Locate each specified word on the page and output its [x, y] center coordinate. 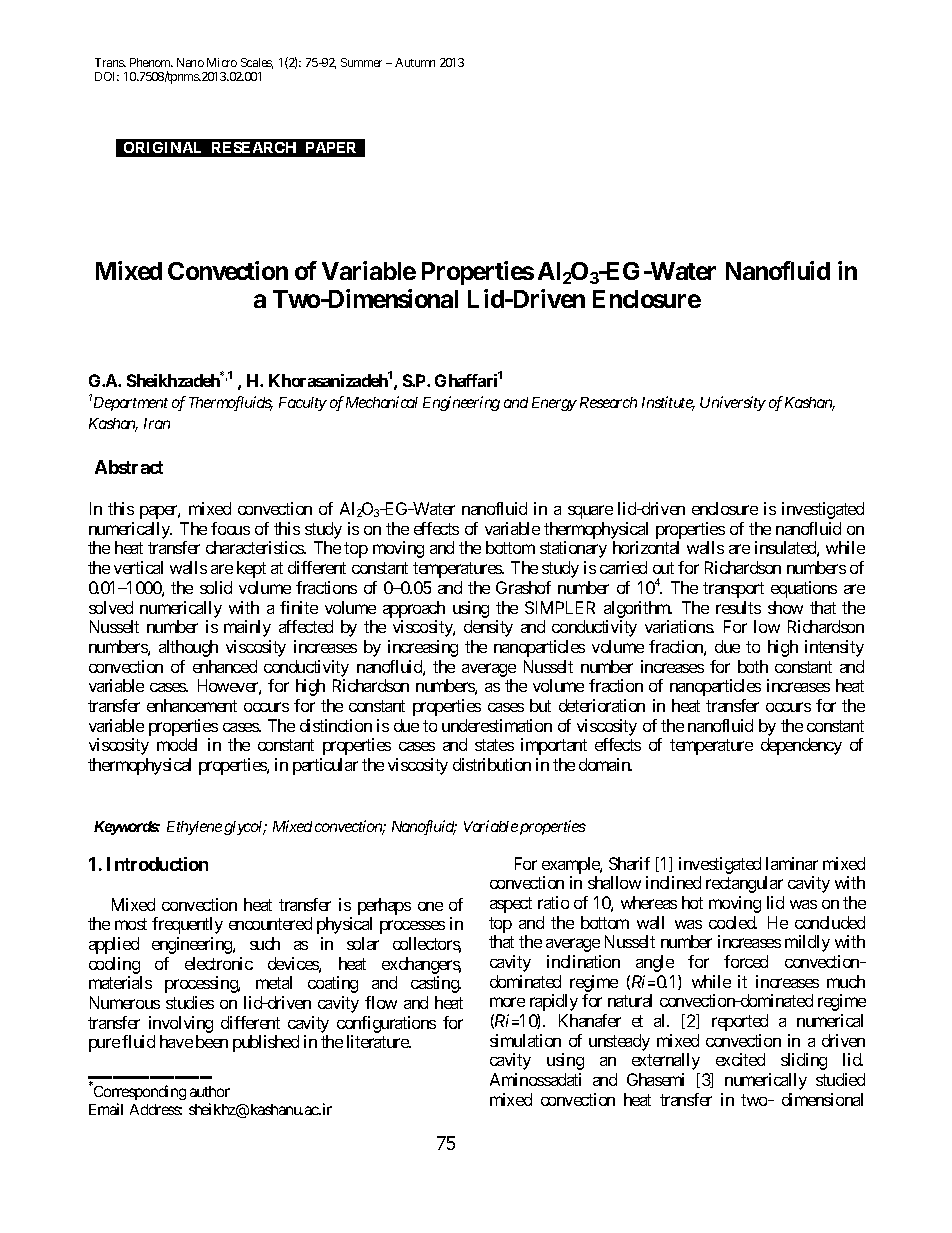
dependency [801, 746]
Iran [157, 423]
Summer [361, 62]
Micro [222, 62]
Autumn [415, 62]
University [733, 403]
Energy [554, 404]
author [210, 1091]
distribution [492, 764]
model [177, 744]
